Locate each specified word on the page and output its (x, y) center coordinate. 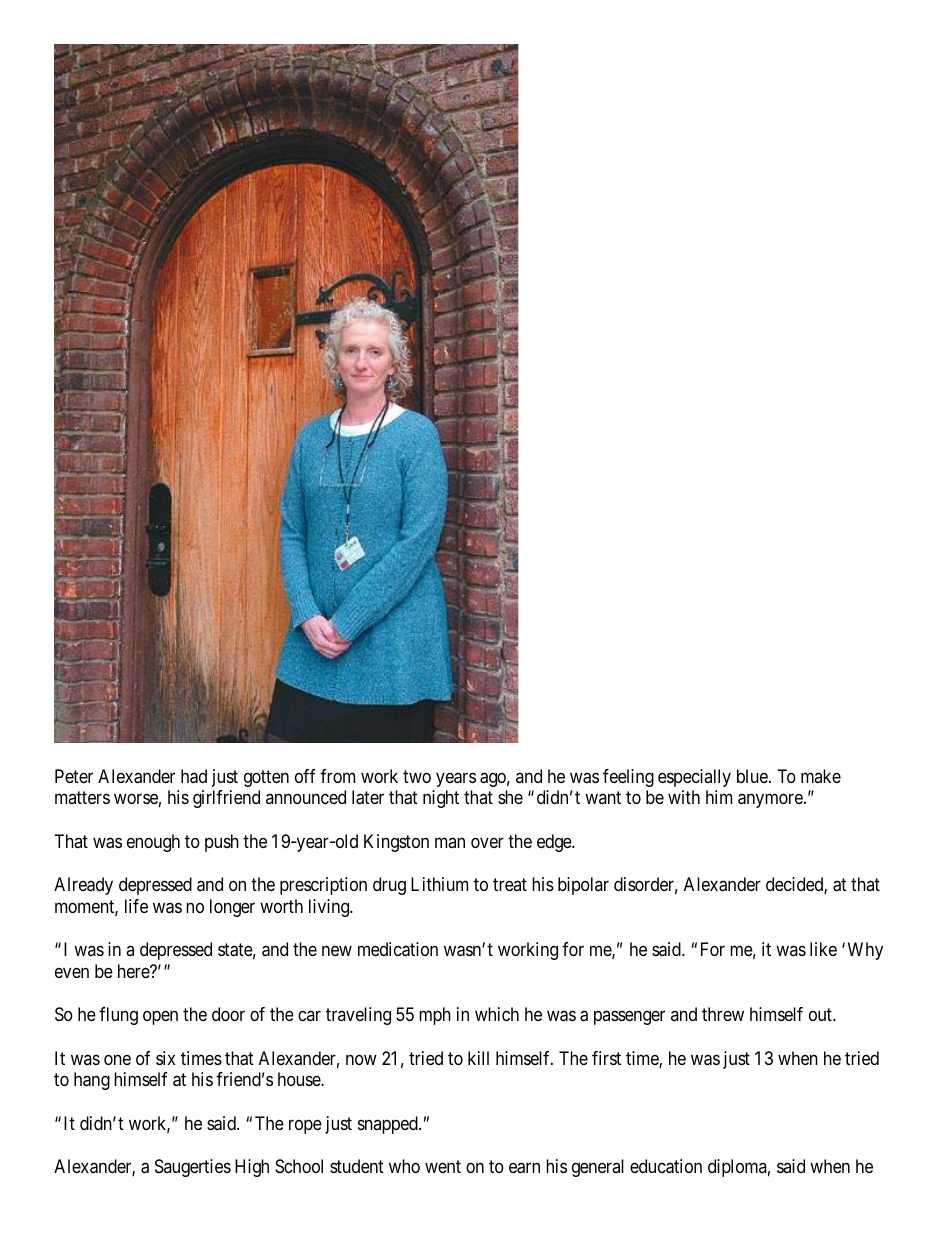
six (165, 1058)
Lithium (439, 884)
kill (478, 1058)
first (606, 1058)
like (823, 949)
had (194, 776)
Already (83, 886)
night (441, 799)
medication (398, 949)
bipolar (583, 886)
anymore (770, 801)
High (252, 1168)
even (72, 973)
